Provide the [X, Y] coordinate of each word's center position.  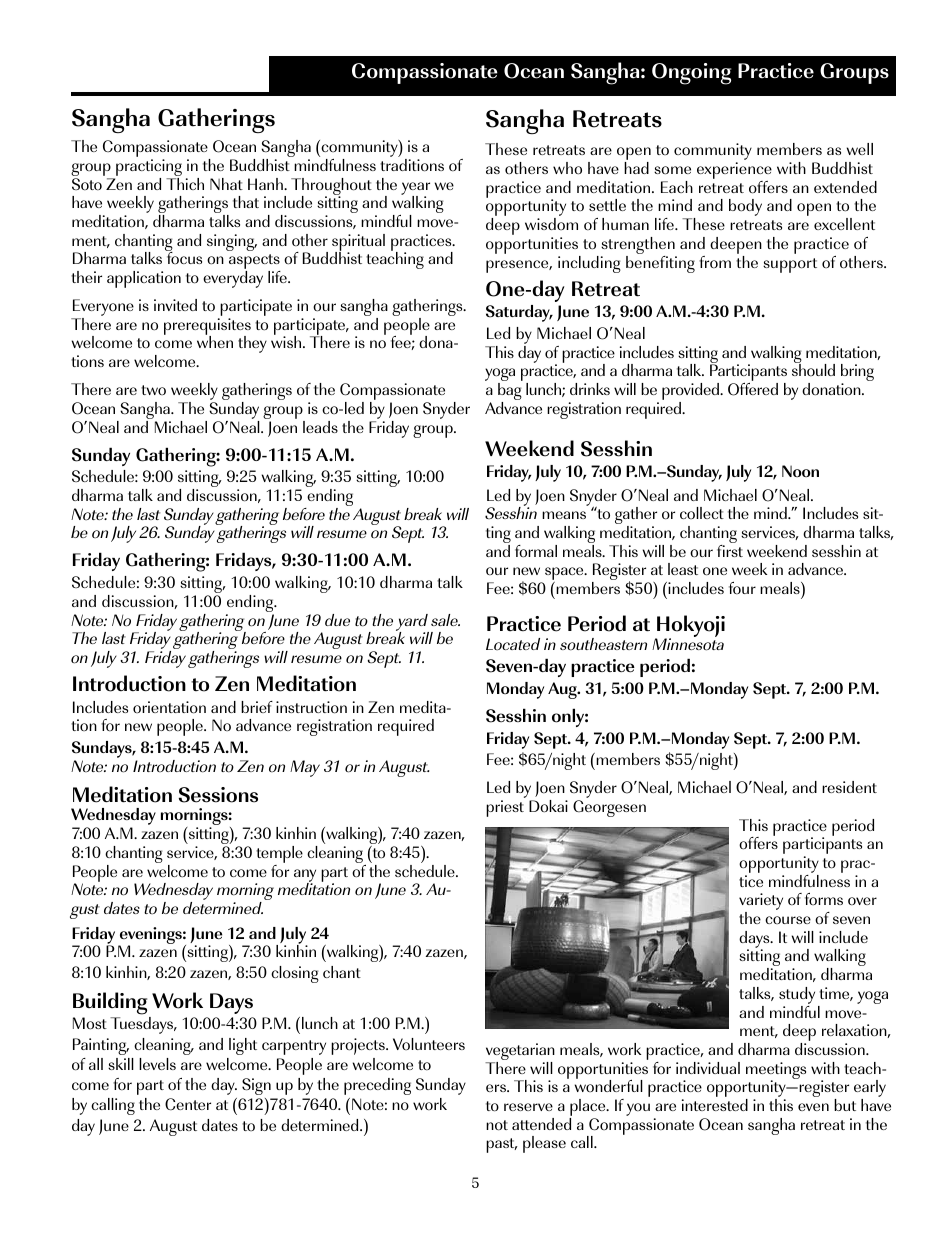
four [742, 588]
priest [505, 808]
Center [188, 1104]
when [215, 341]
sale [445, 620]
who [567, 168]
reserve [528, 1107]
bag [510, 393]
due [337, 620]
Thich [185, 182]
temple [279, 856]
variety [761, 903]
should [813, 369]
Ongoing [691, 74]
